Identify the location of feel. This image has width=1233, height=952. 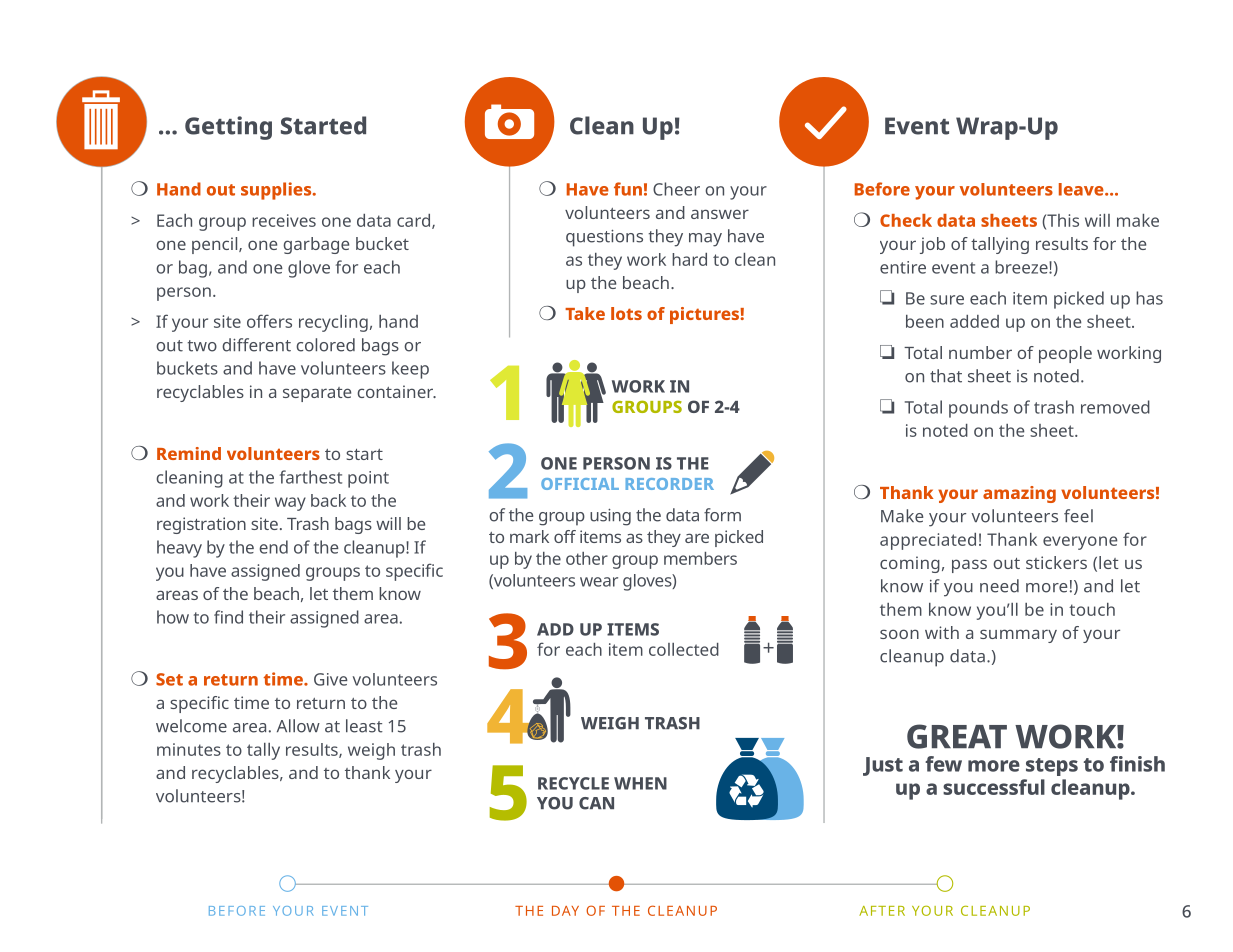
(1078, 516).
